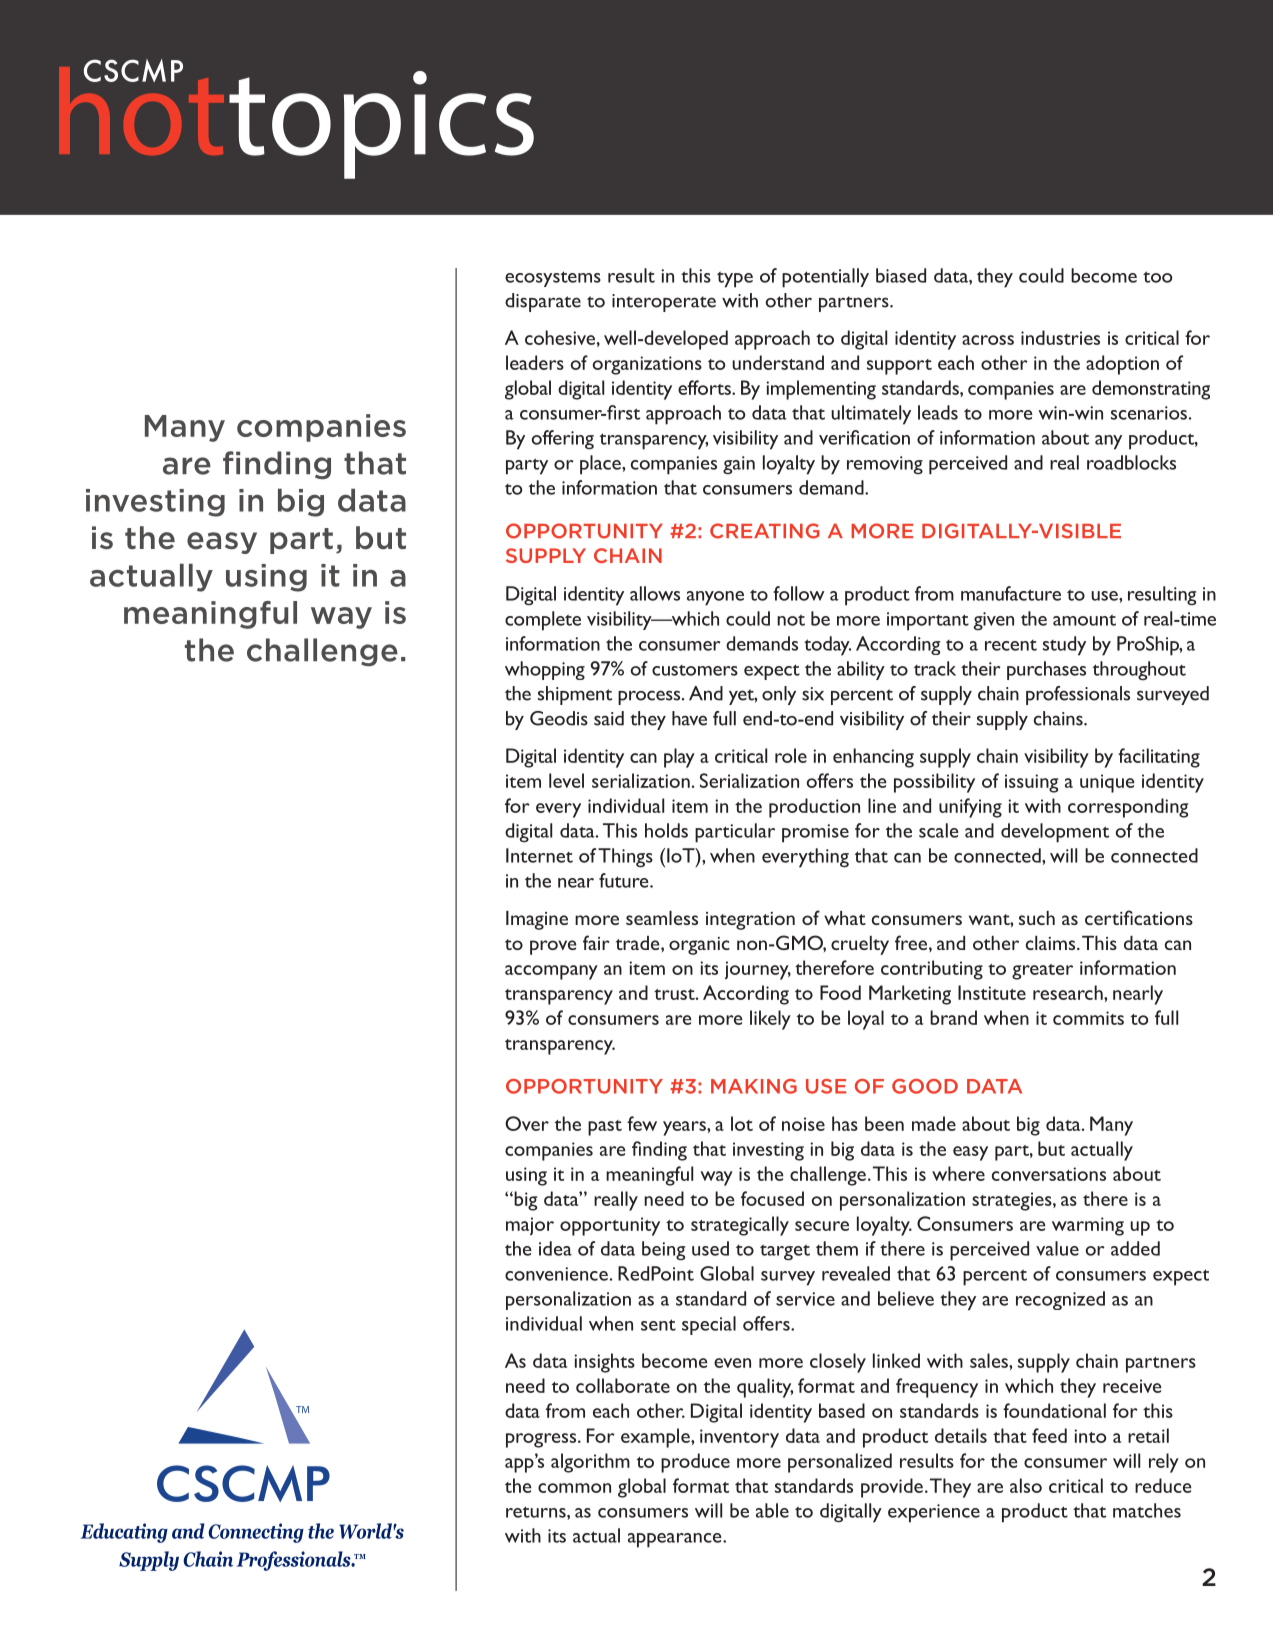  Describe the element at coordinates (543, 302) in the page. I see `disparate` at that location.
